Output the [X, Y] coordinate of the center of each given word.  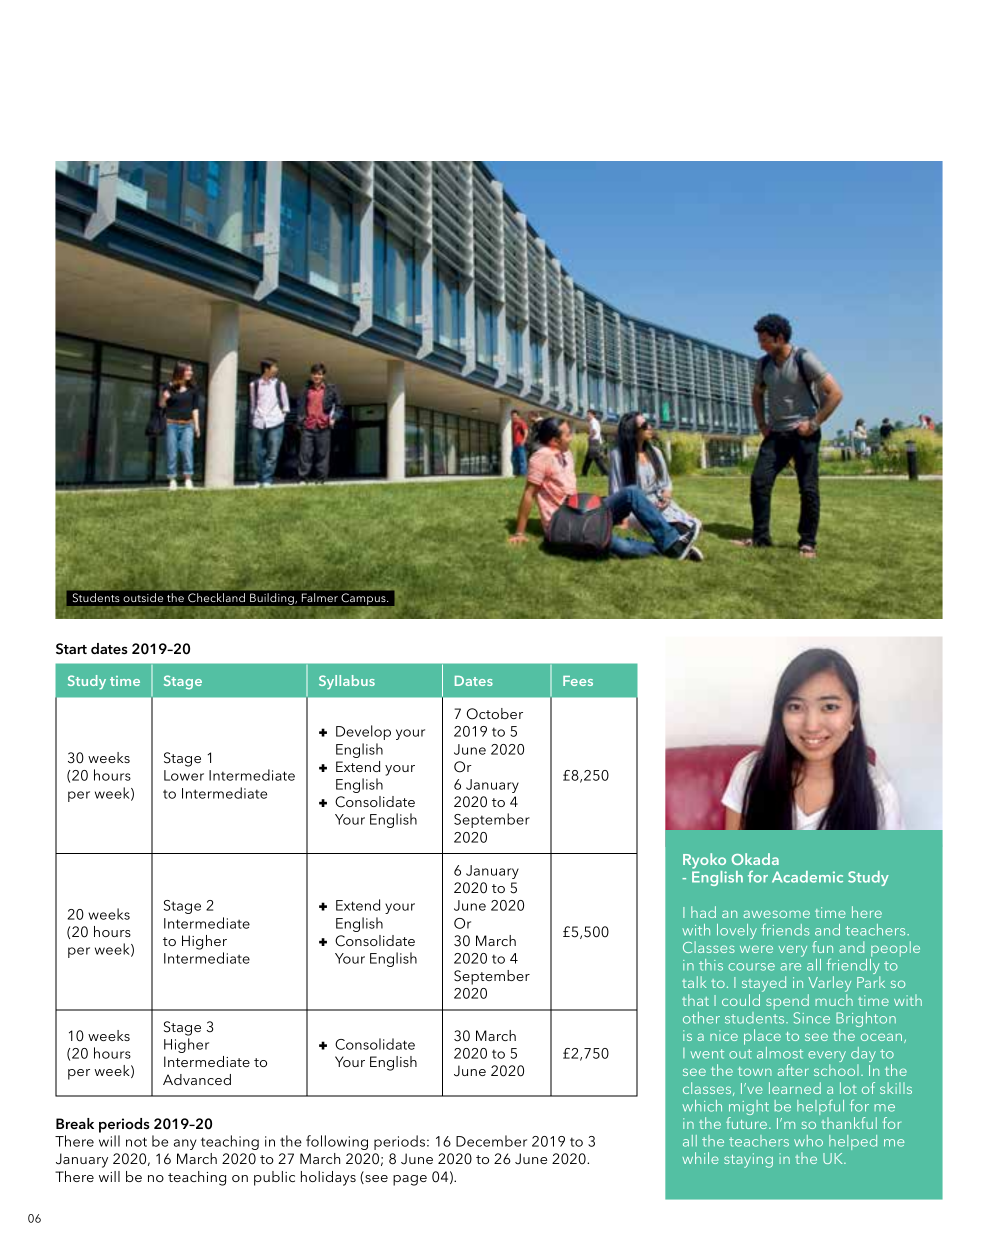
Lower [184, 775]
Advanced [197, 1079]
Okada [755, 859]
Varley [829, 985]
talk [694, 982]
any [185, 1144]
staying [748, 1160]
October [495, 714]
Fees [578, 681]
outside [143, 597]
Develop [363, 732]
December [491, 1141]
